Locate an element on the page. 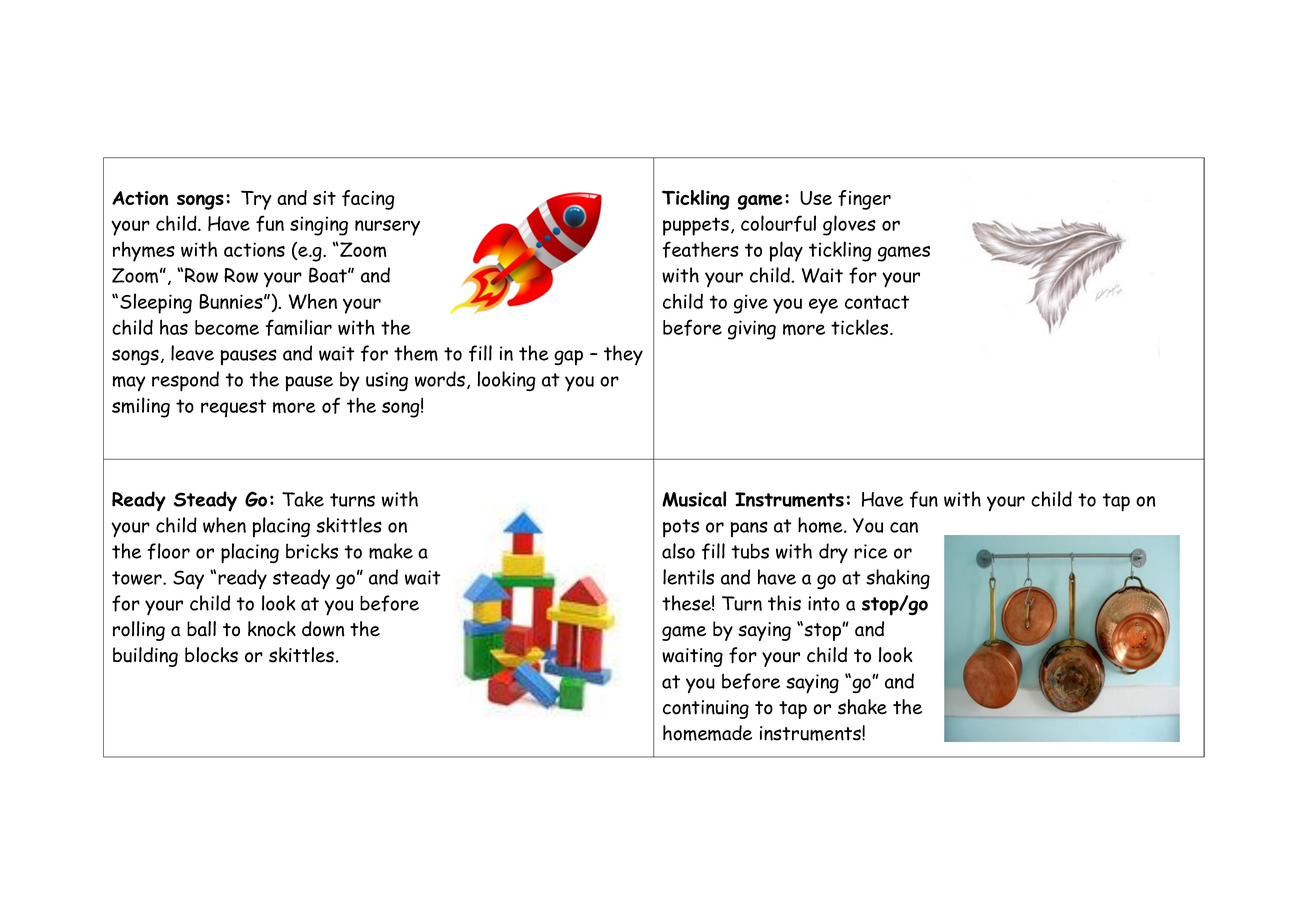 This image has width=1307, height=924. request is located at coordinates (233, 408).
